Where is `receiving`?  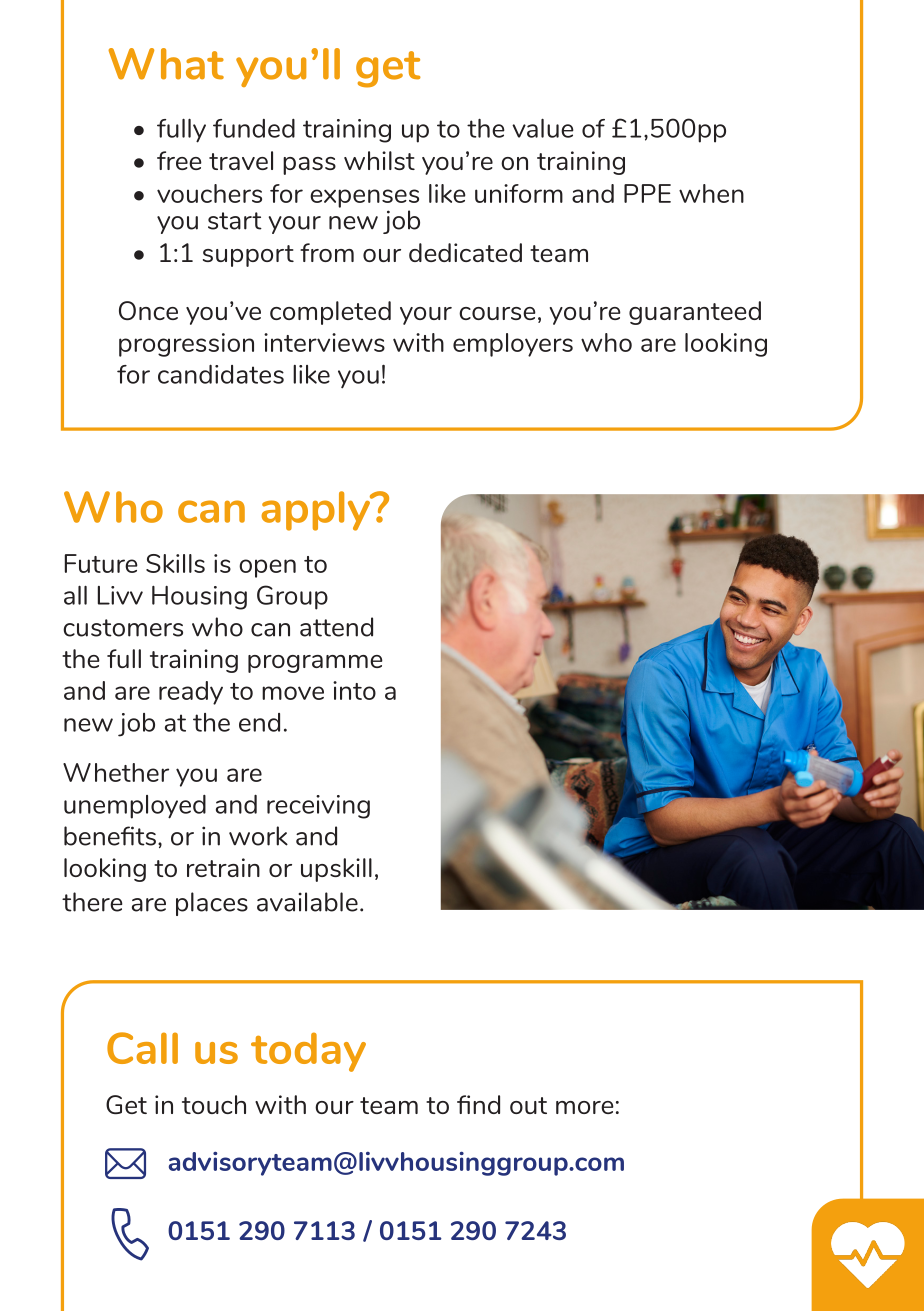
receiving is located at coordinates (318, 807).
